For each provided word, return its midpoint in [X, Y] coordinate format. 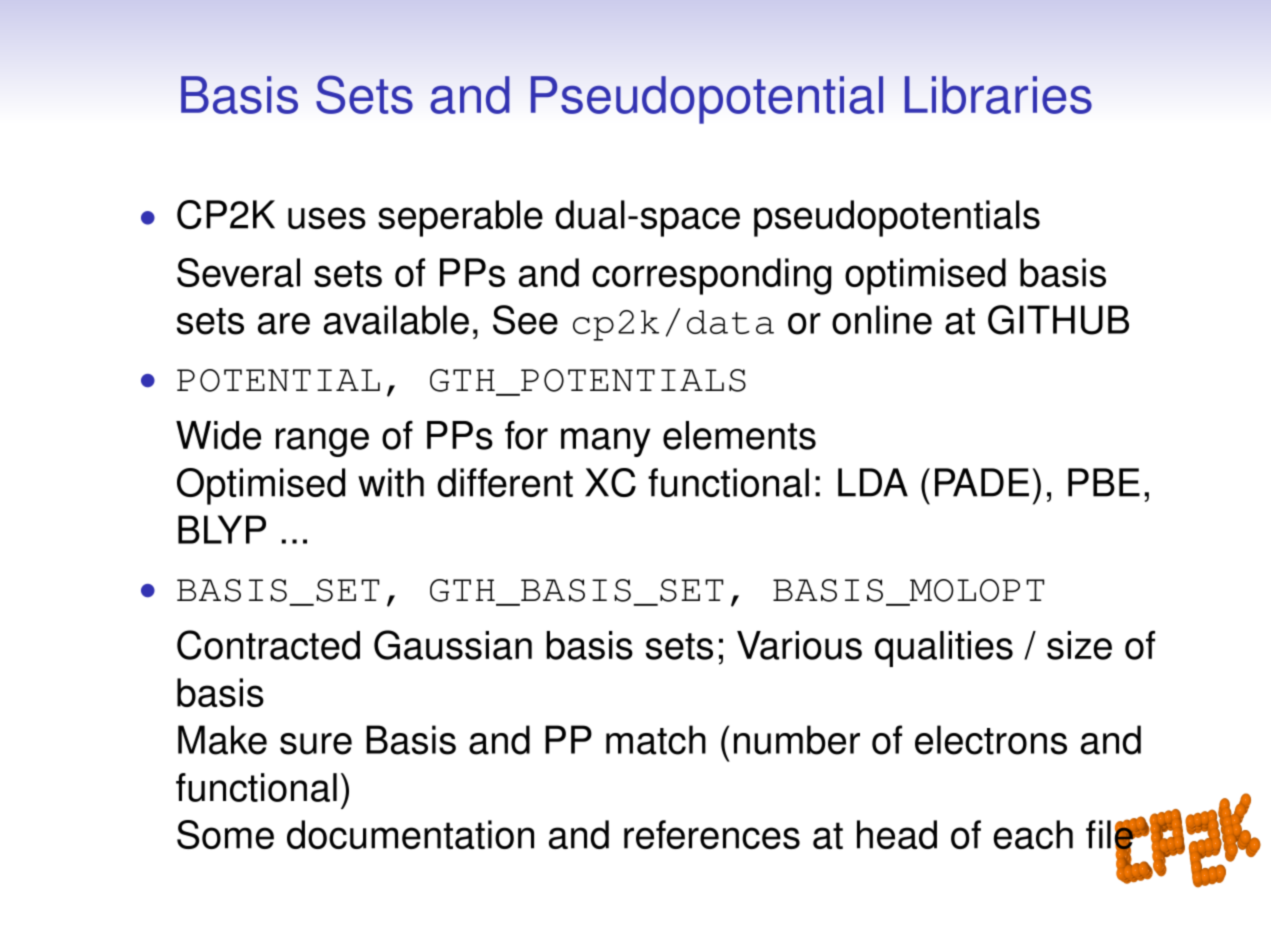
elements [739, 435]
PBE [1104, 482]
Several [238, 272]
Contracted [268, 645]
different [505, 482]
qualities [944, 649]
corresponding [711, 276]
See [525, 320]
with [391, 482]
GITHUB [1058, 320]
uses [327, 218]
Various [799, 645]
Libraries [998, 95]
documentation [410, 834]
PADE [982, 482]
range [322, 442]
